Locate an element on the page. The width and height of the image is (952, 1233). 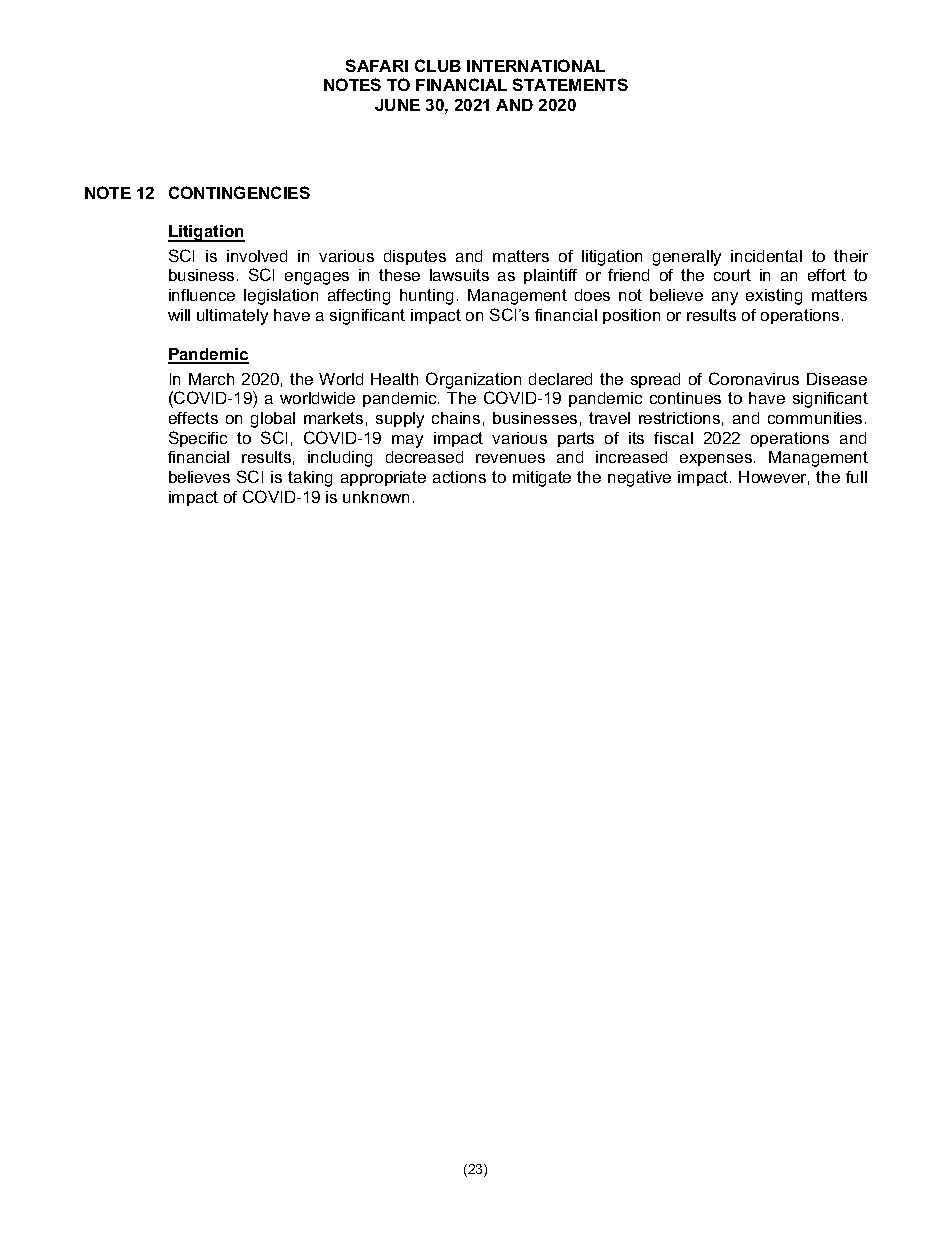
SAFARI is located at coordinates (377, 65).
